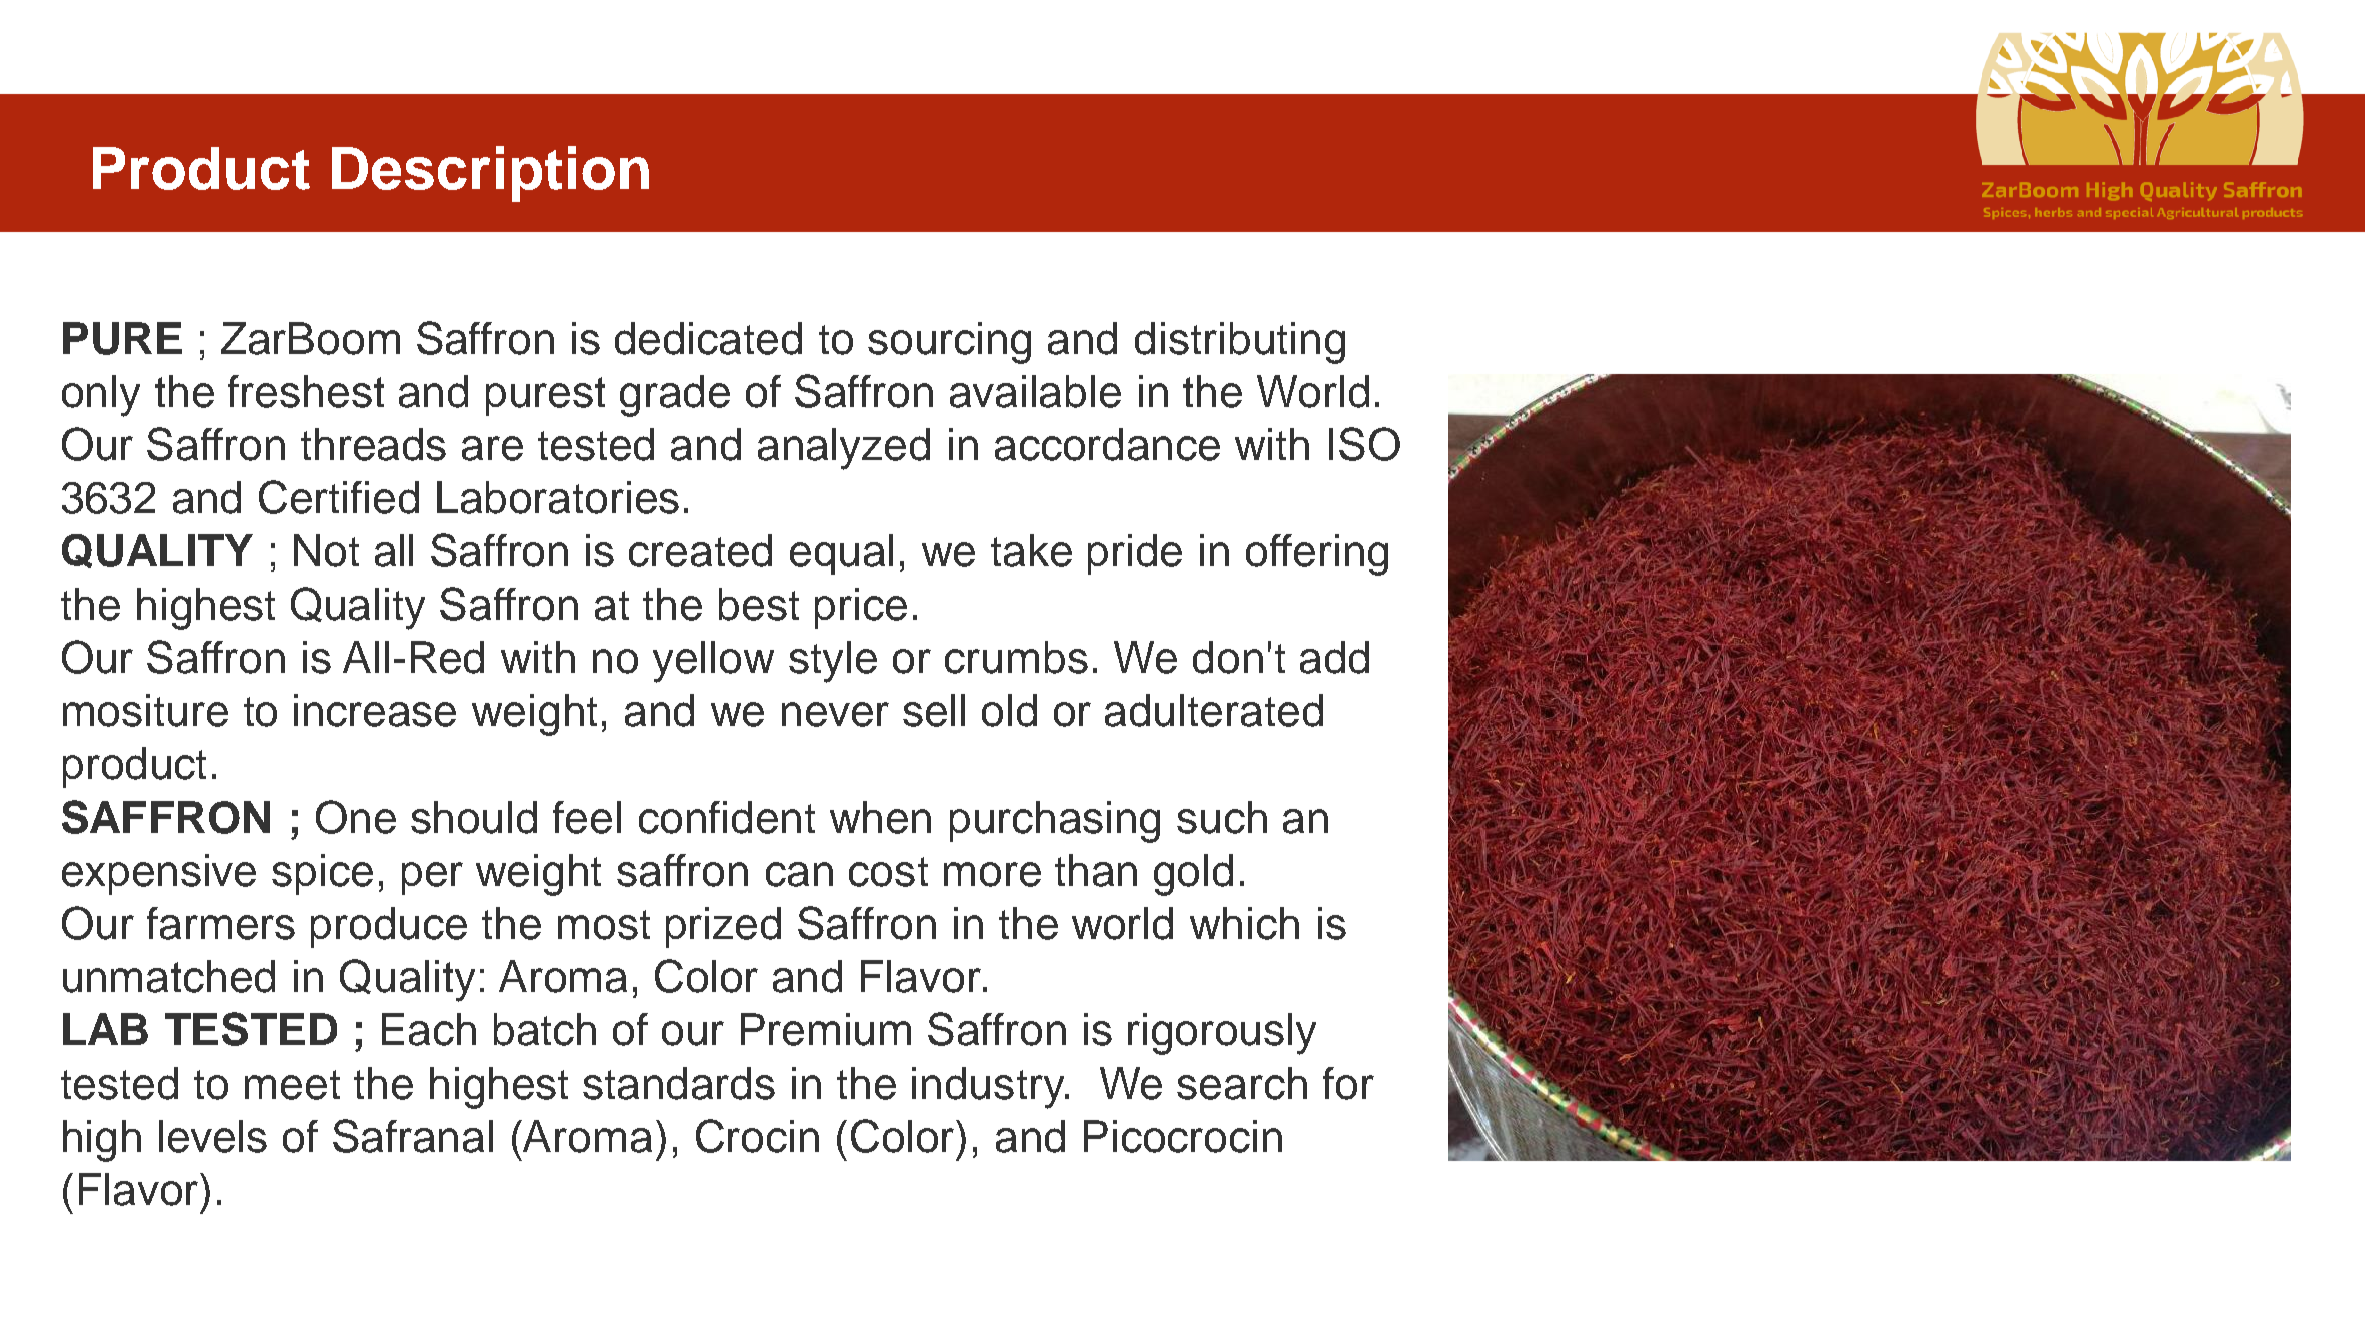  Describe the element at coordinates (292, 1085) in the document. I see `meet` at that location.
